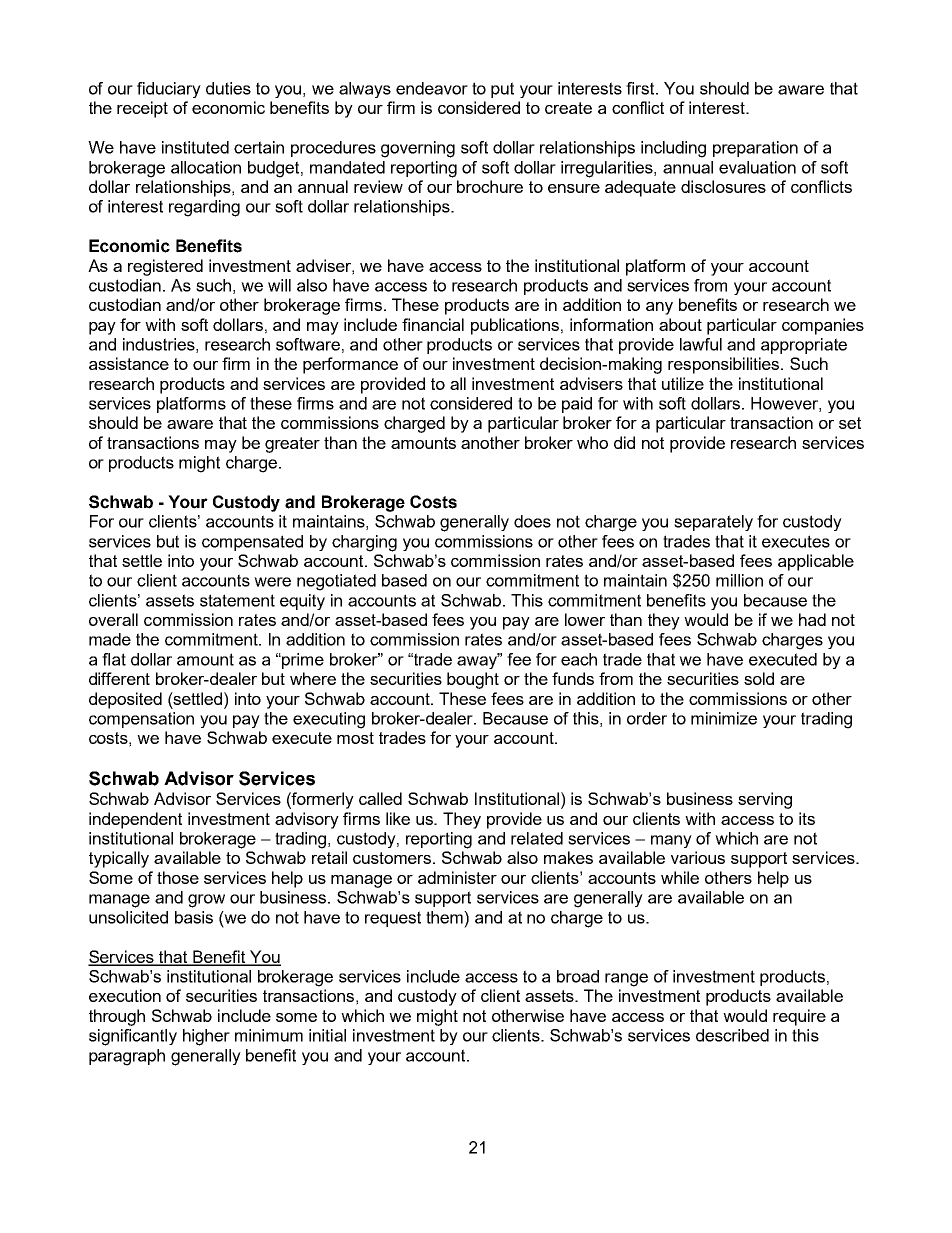 The image size is (952, 1233). I want to click on statement, so click(237, 600).
